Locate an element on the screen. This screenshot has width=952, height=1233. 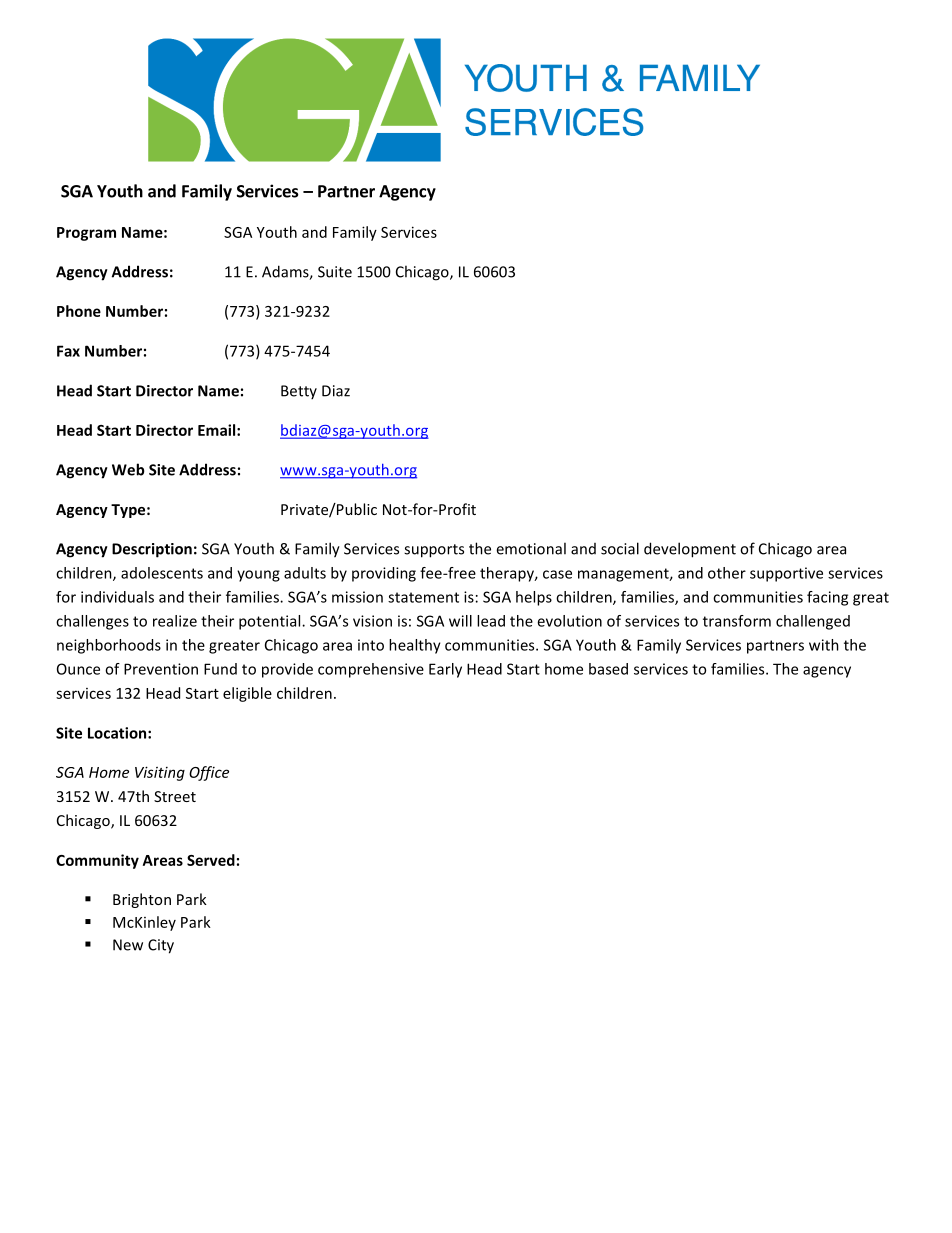
City is located at coordinates (161, 946).
